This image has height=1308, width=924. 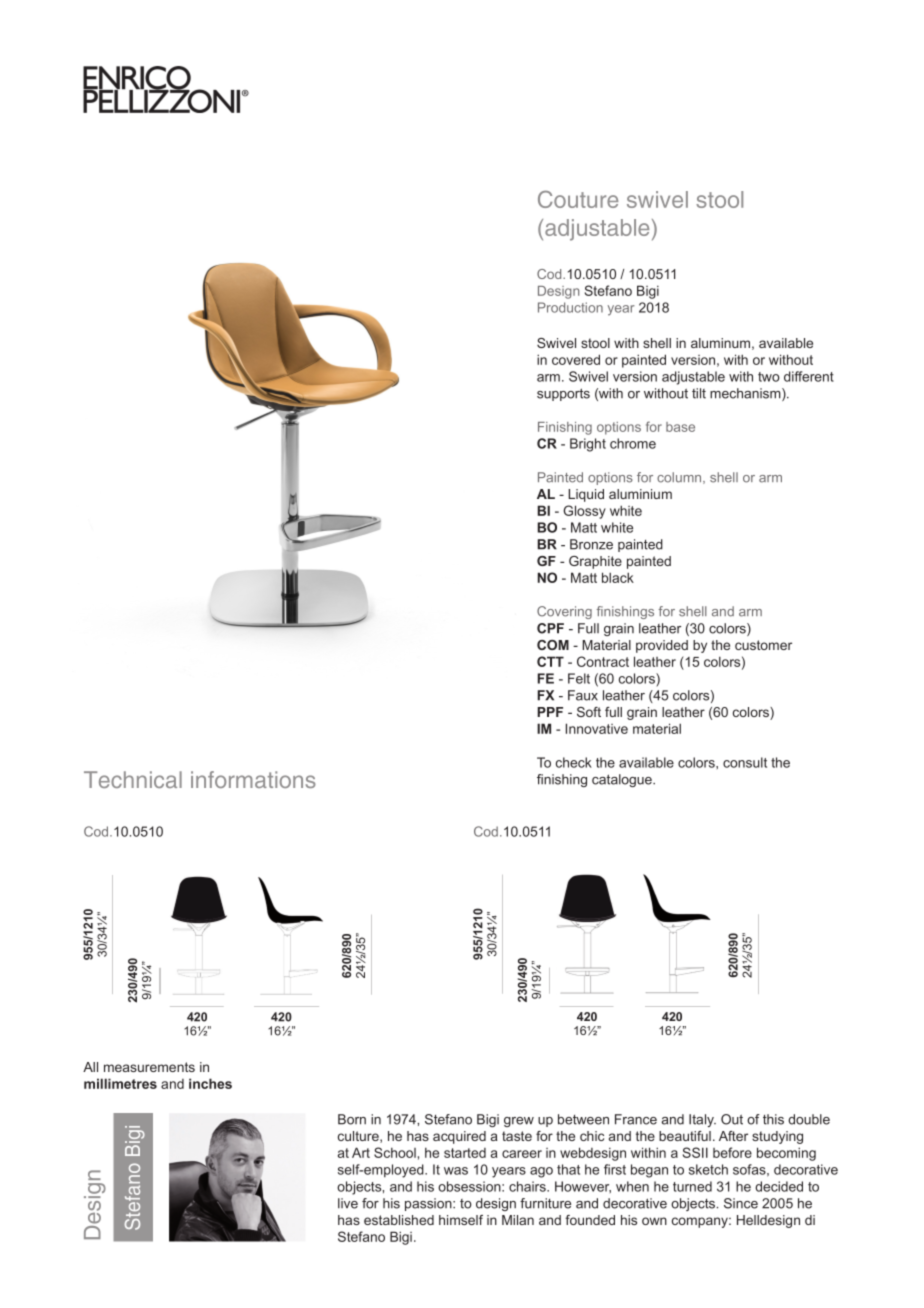 I want to click on was, so click(x=456, y=1171).
